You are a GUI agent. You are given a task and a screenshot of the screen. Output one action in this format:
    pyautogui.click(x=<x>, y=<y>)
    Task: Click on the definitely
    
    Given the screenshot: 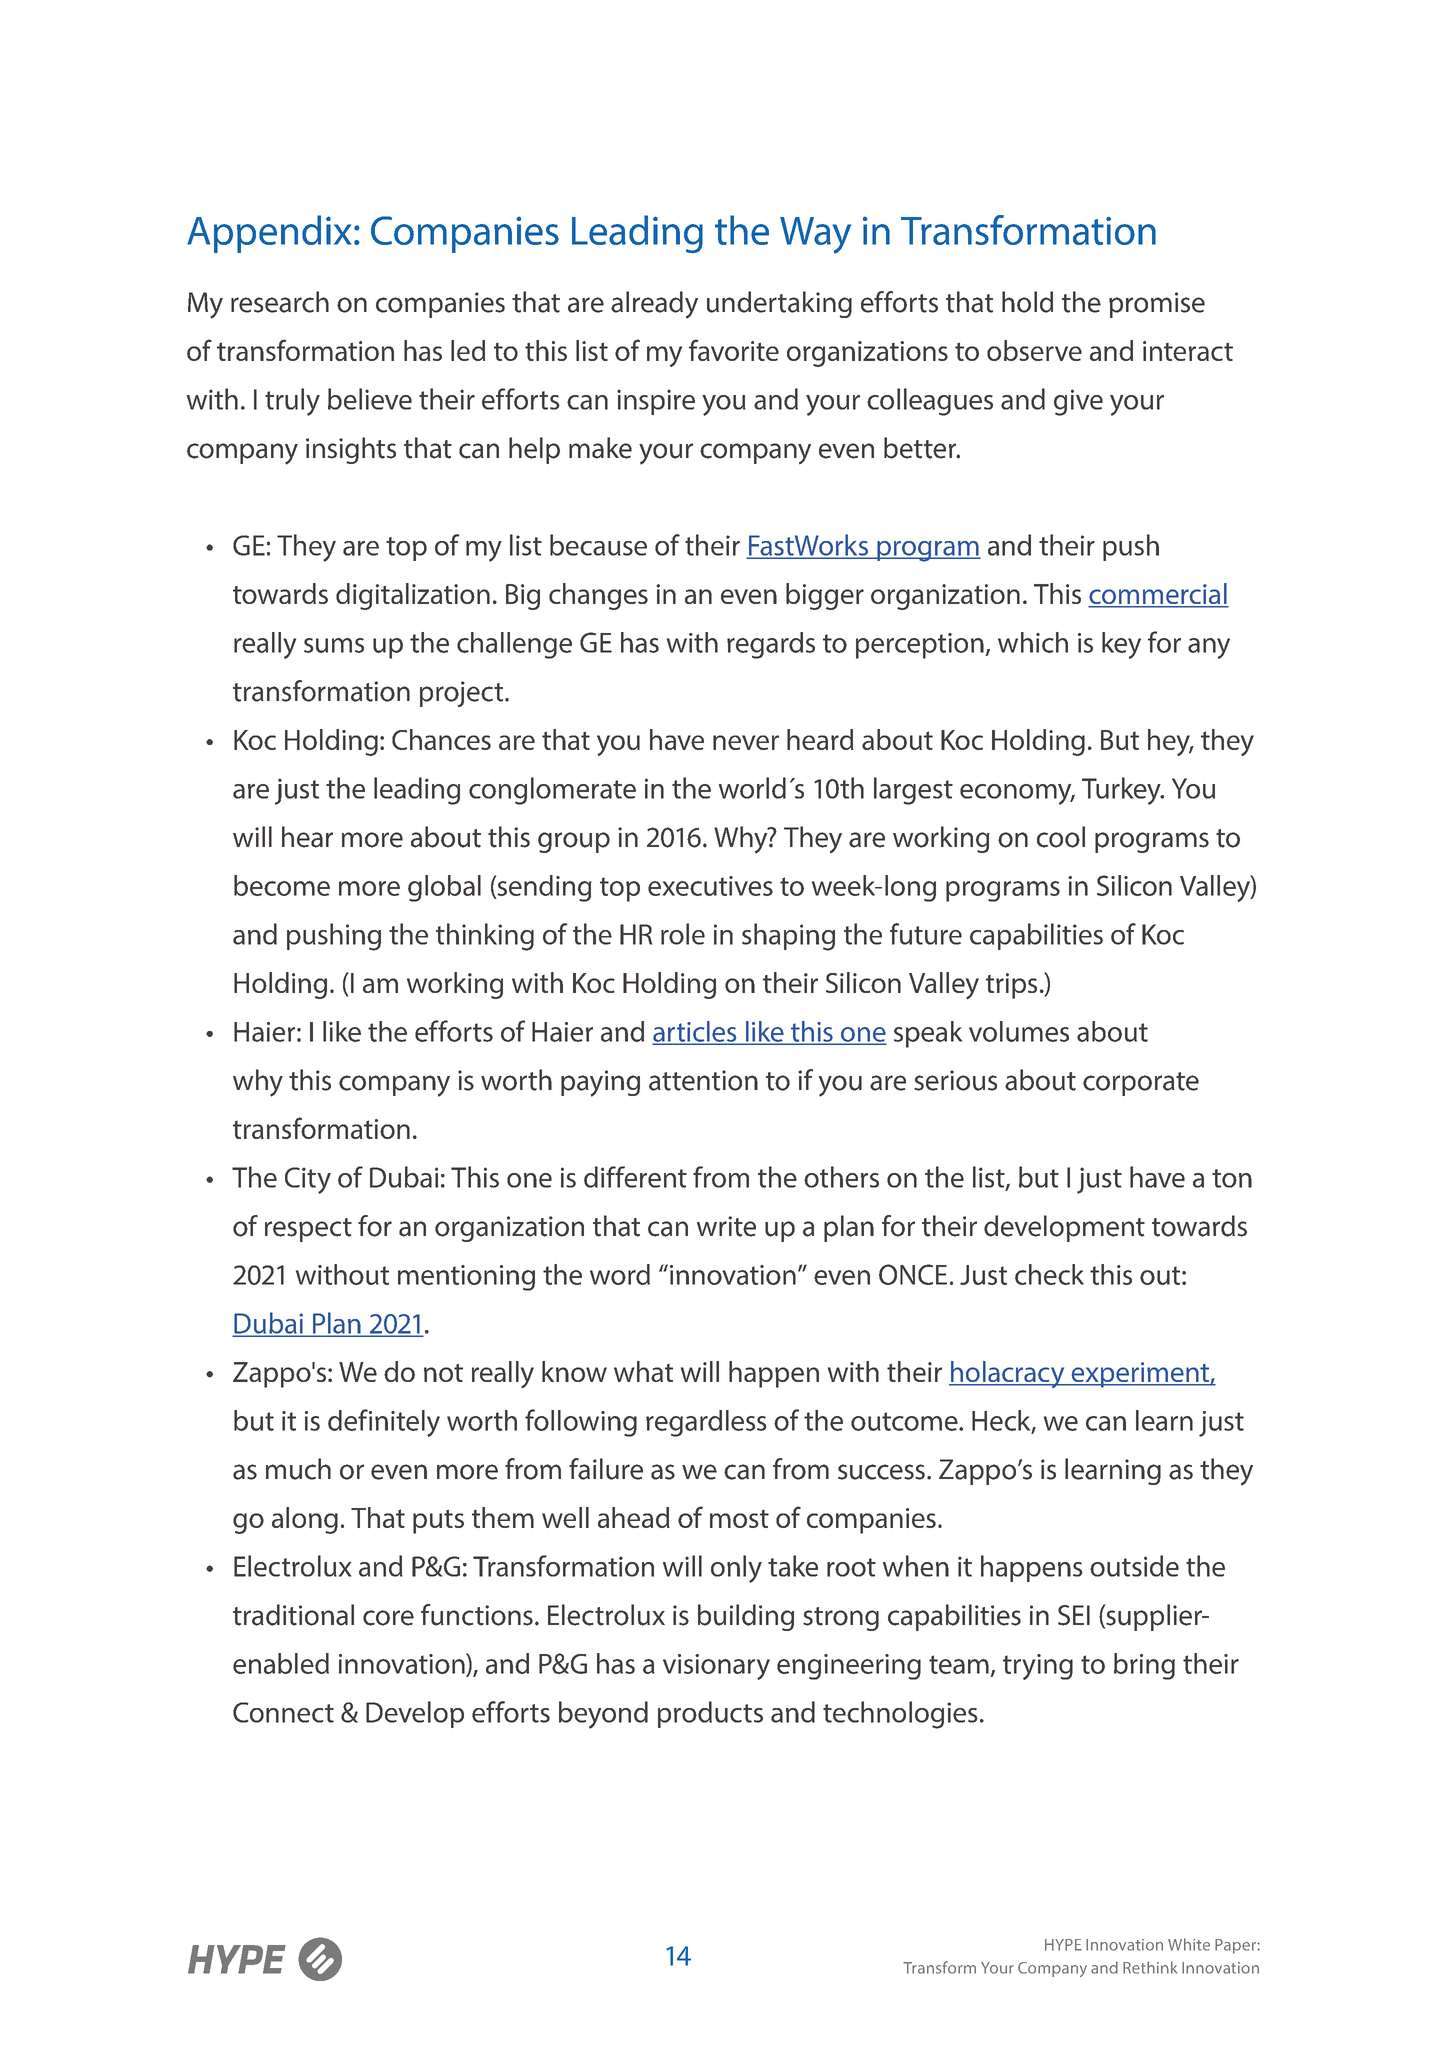 What is the action you would take?
    pyautogui.click(x=384, y=1423)
